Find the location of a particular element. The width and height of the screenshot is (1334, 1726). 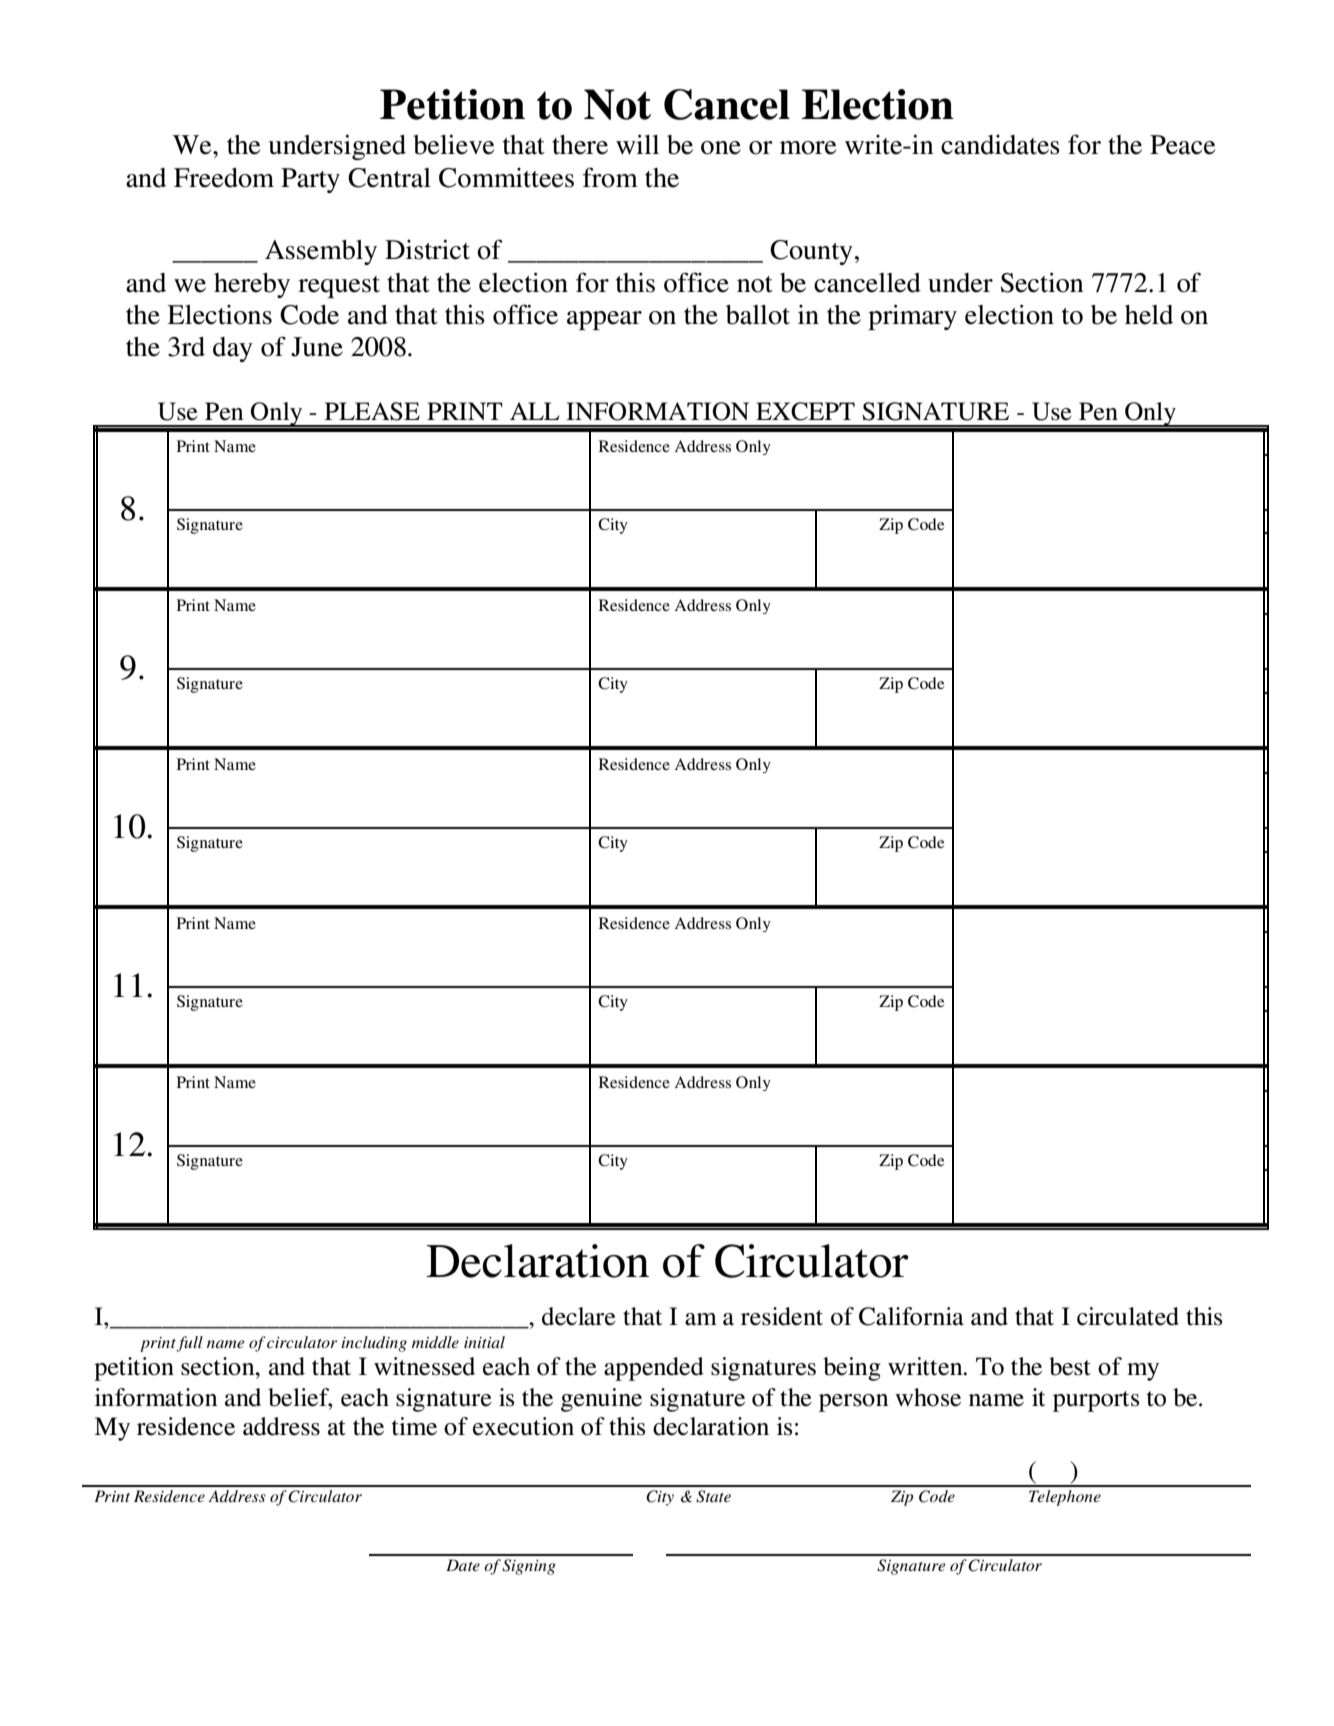

EXCEPT is located at coordinates (805, 411).
